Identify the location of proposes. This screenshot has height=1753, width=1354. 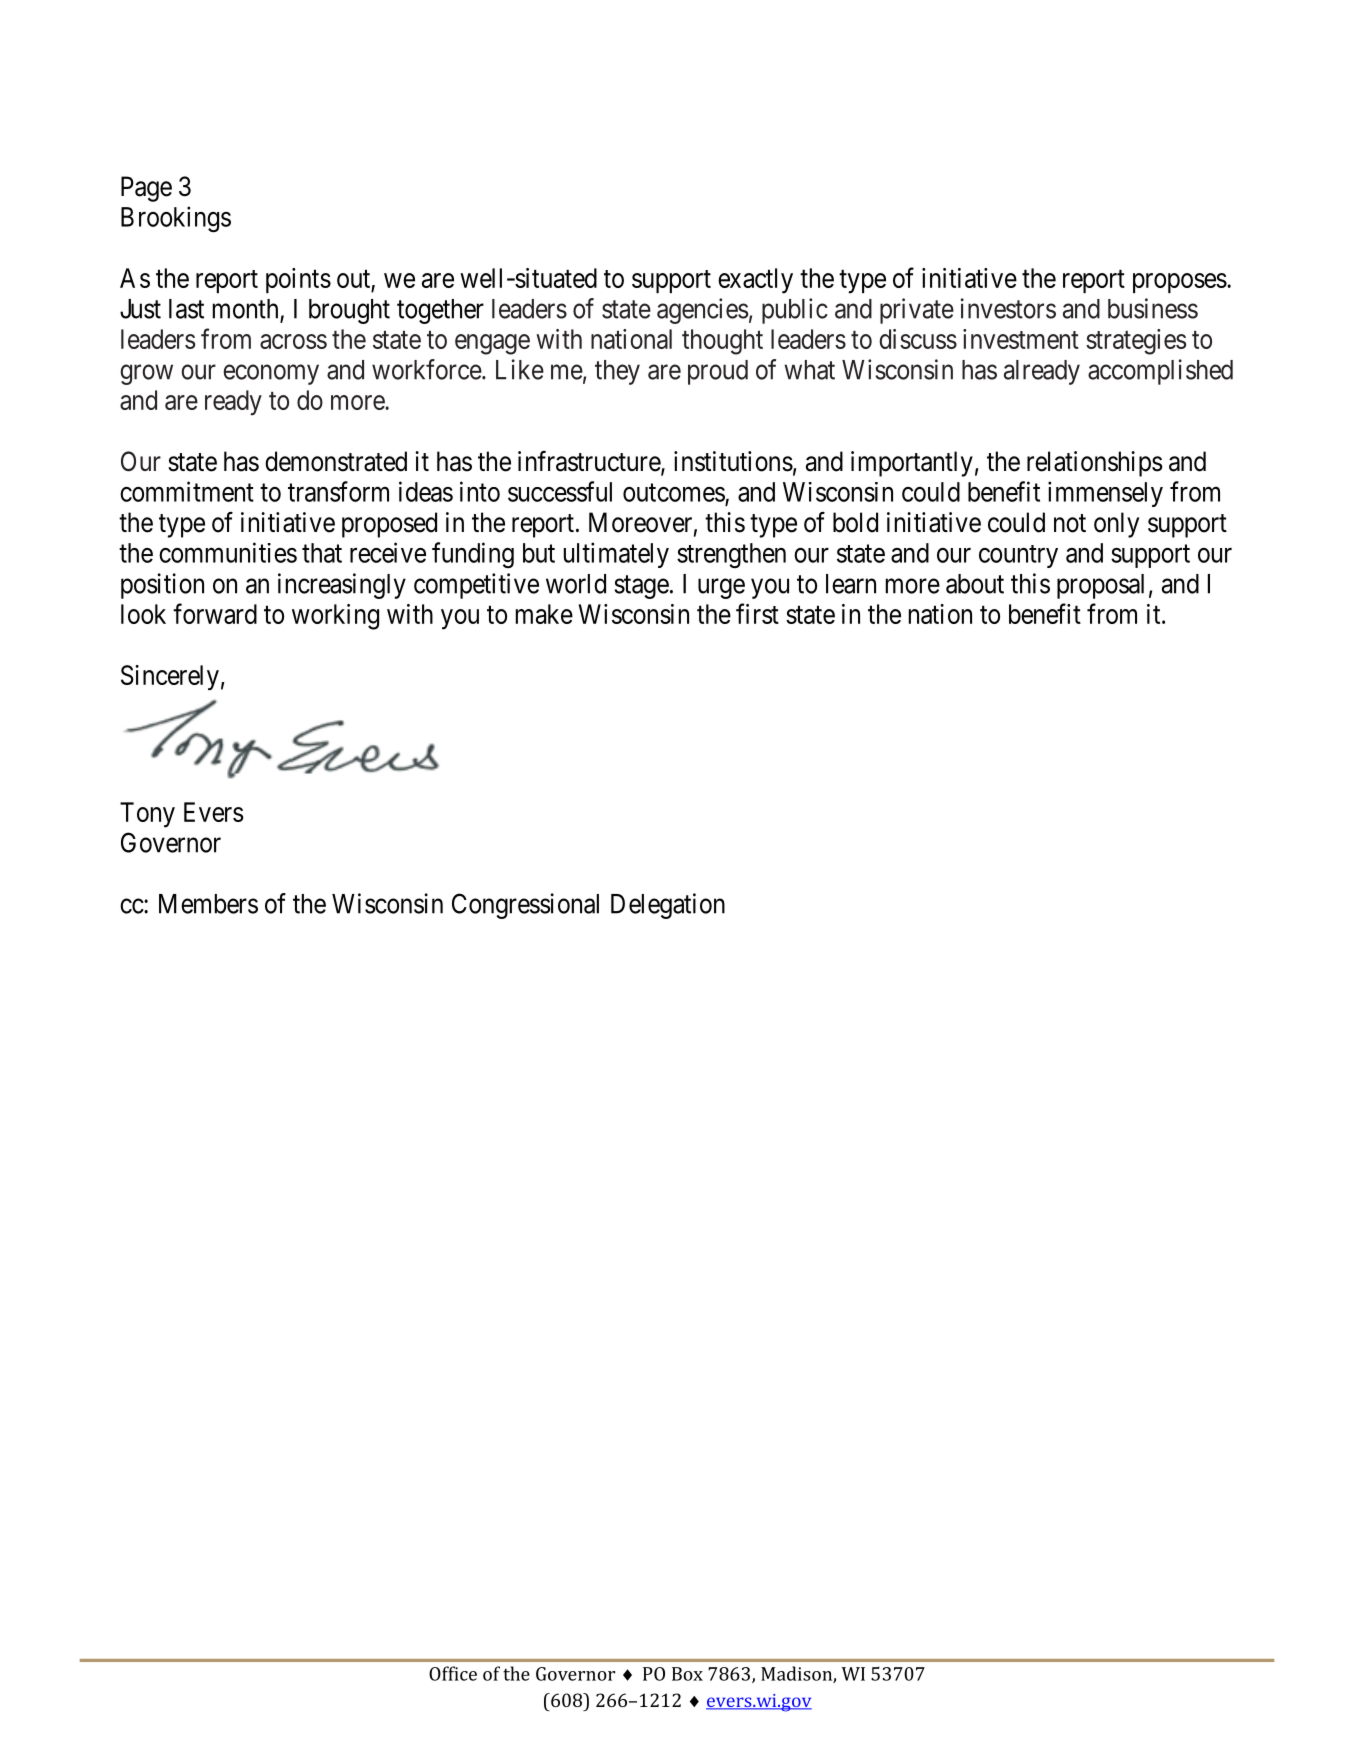
(1180, 283).
